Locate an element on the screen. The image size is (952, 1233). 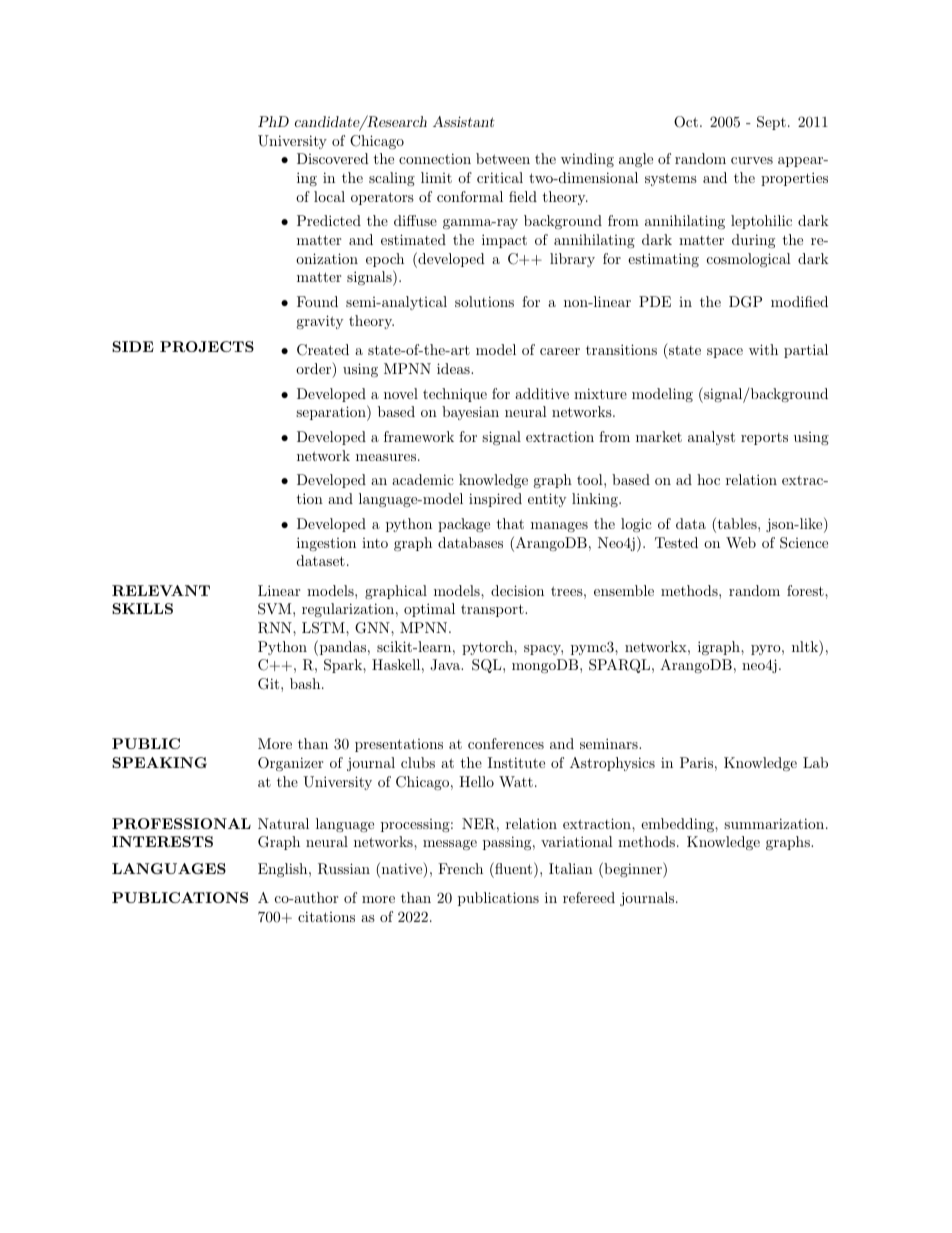
between is located at coordinates (503, 158).
